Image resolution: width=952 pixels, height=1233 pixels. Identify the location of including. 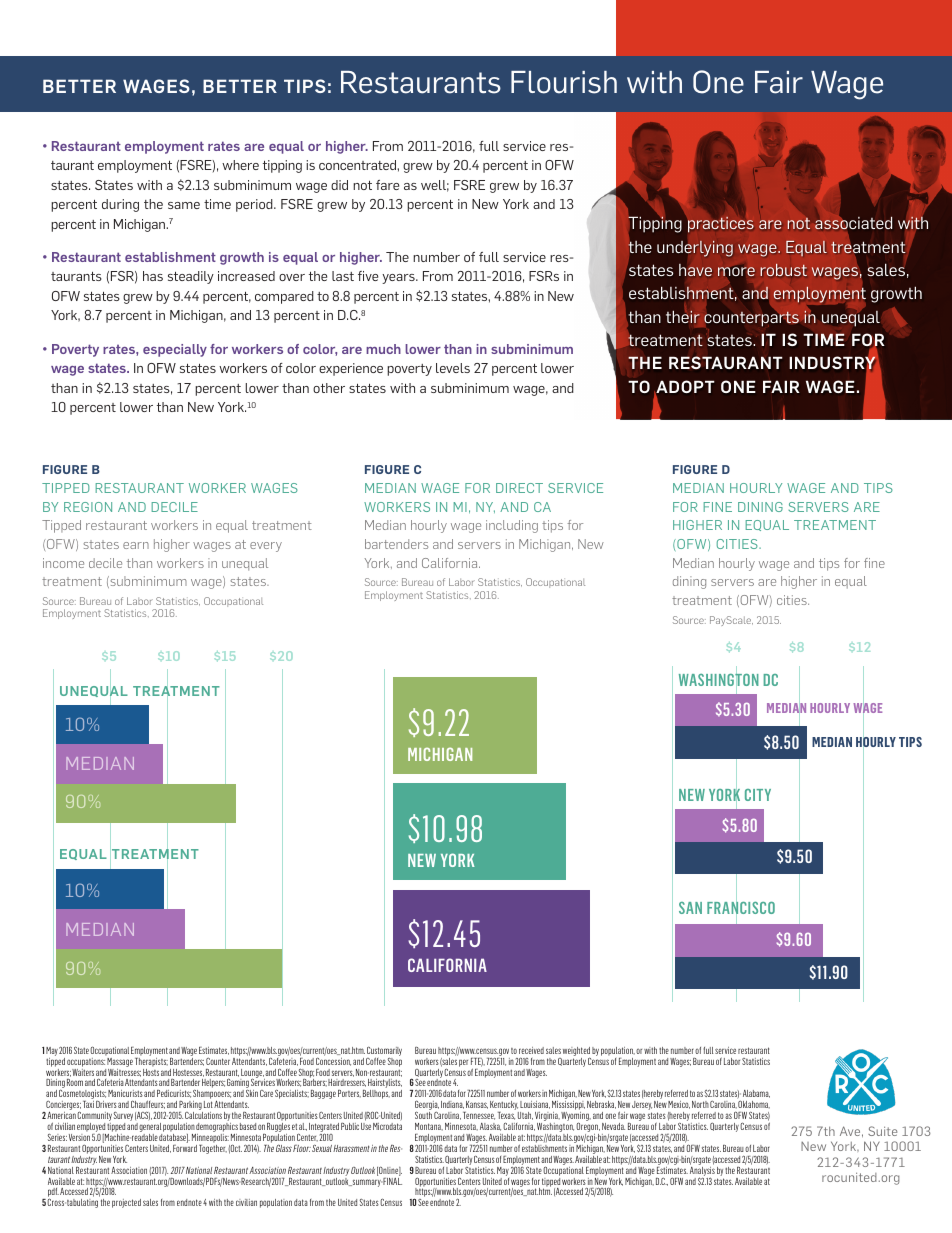
(512, 526).
